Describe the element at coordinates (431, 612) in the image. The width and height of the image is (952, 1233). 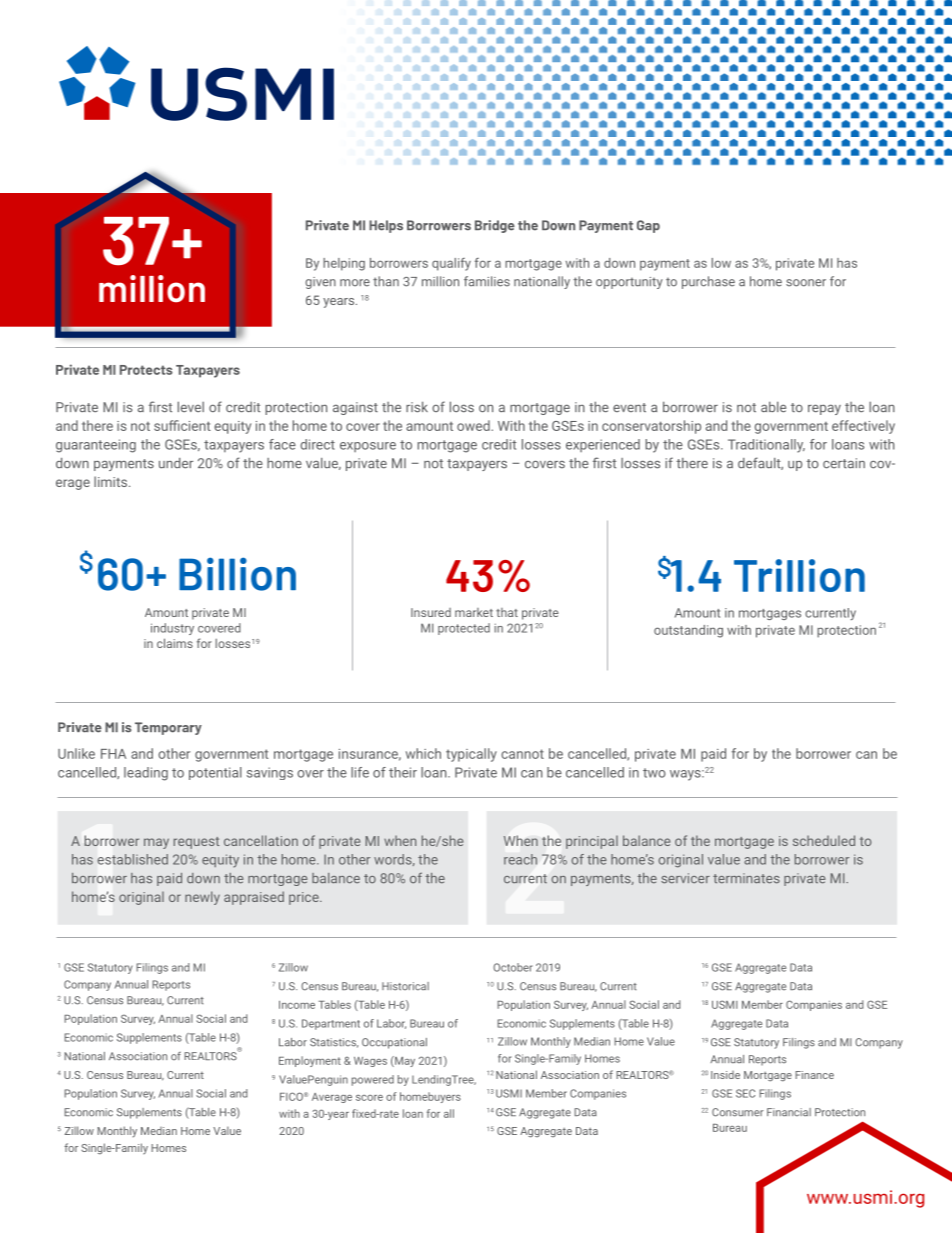
I see `Insured` at that location.
